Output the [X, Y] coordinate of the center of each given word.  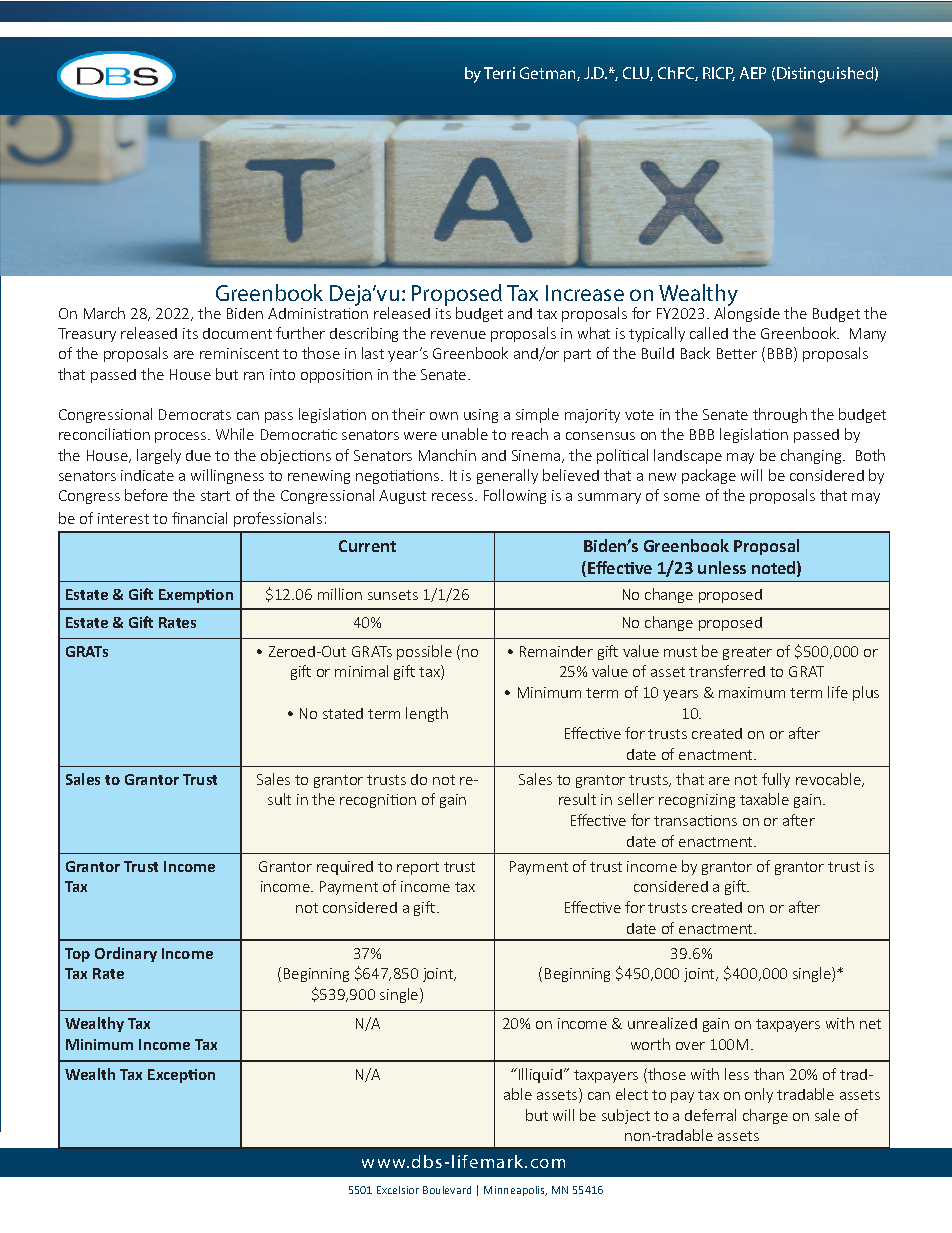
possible [424, 652]
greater [747, 653]
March [104, 313]
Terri [499, 73]
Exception [181, 1076]
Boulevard [447, 1190]
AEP [753, 73]
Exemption [196, 596]
